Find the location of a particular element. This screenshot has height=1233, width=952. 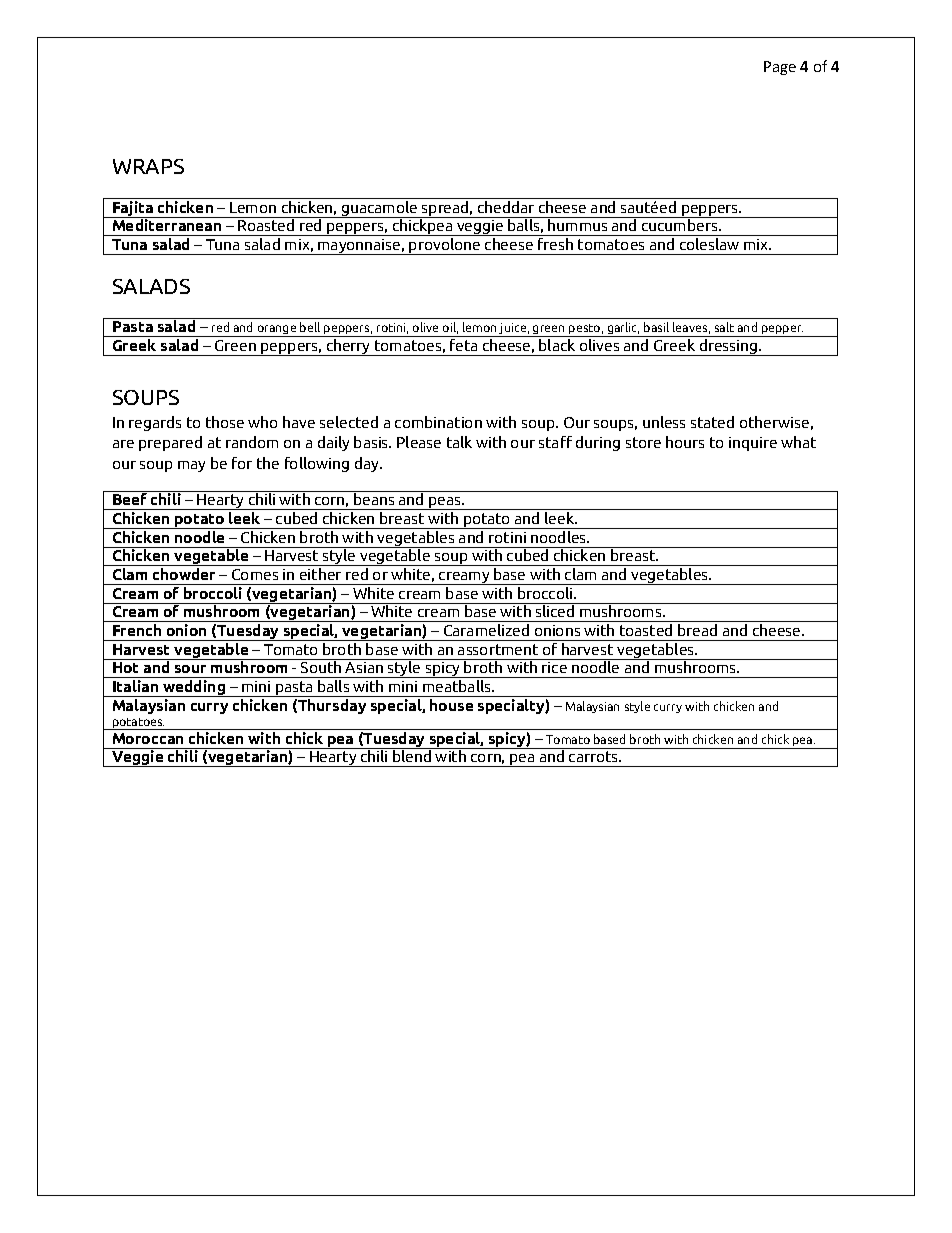

combination is located at coordinates (438, 422).
